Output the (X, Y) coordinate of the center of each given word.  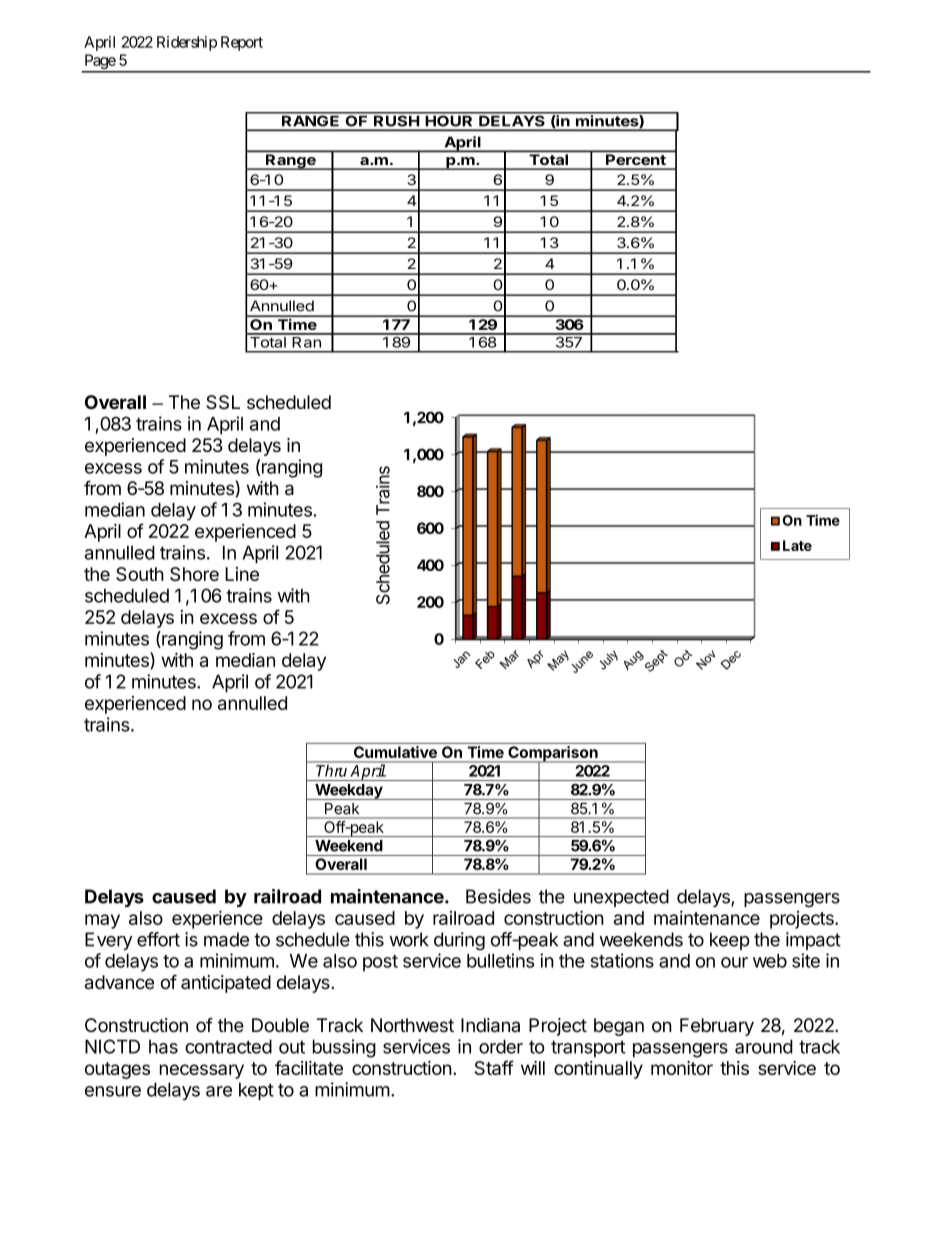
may (102, 921)
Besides (498, 896)
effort (158, 939)
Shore (194, 574)
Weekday (349, 792)
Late (797, 545)
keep (730, 941)
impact (813, 941)
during (459, 941)
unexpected (621, 898)
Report (242, 43)
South (140, 574)
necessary (202, 1071)
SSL (223, 402)
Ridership (187, 43)
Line (242, 574)
